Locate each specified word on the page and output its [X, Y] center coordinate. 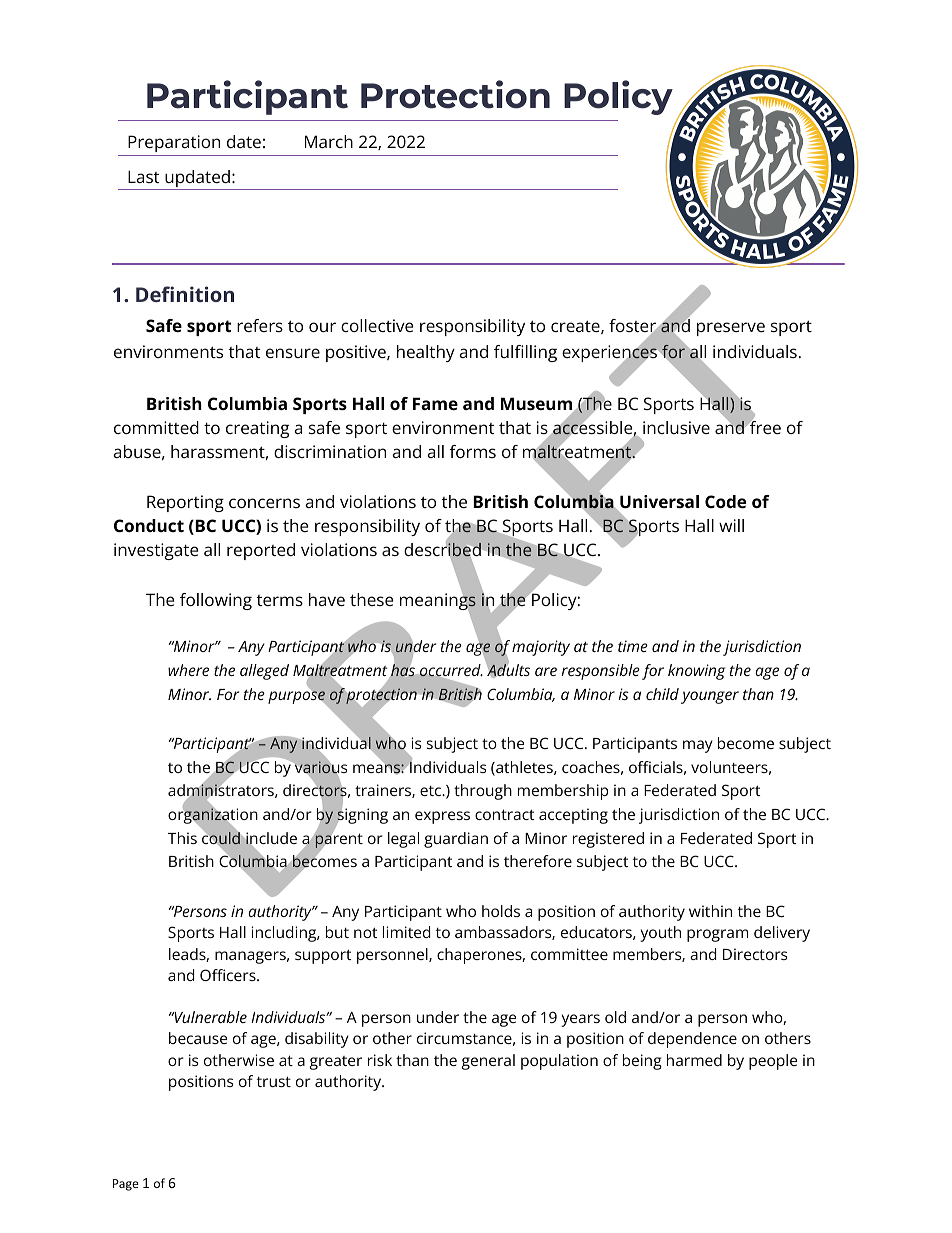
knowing [697, 672]
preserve [731, 329]
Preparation [174, 143]
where [188, 670]
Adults [508, 670]
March [329, 141]
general [488, 1062]
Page [126, 1185]
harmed [694, 1060]
